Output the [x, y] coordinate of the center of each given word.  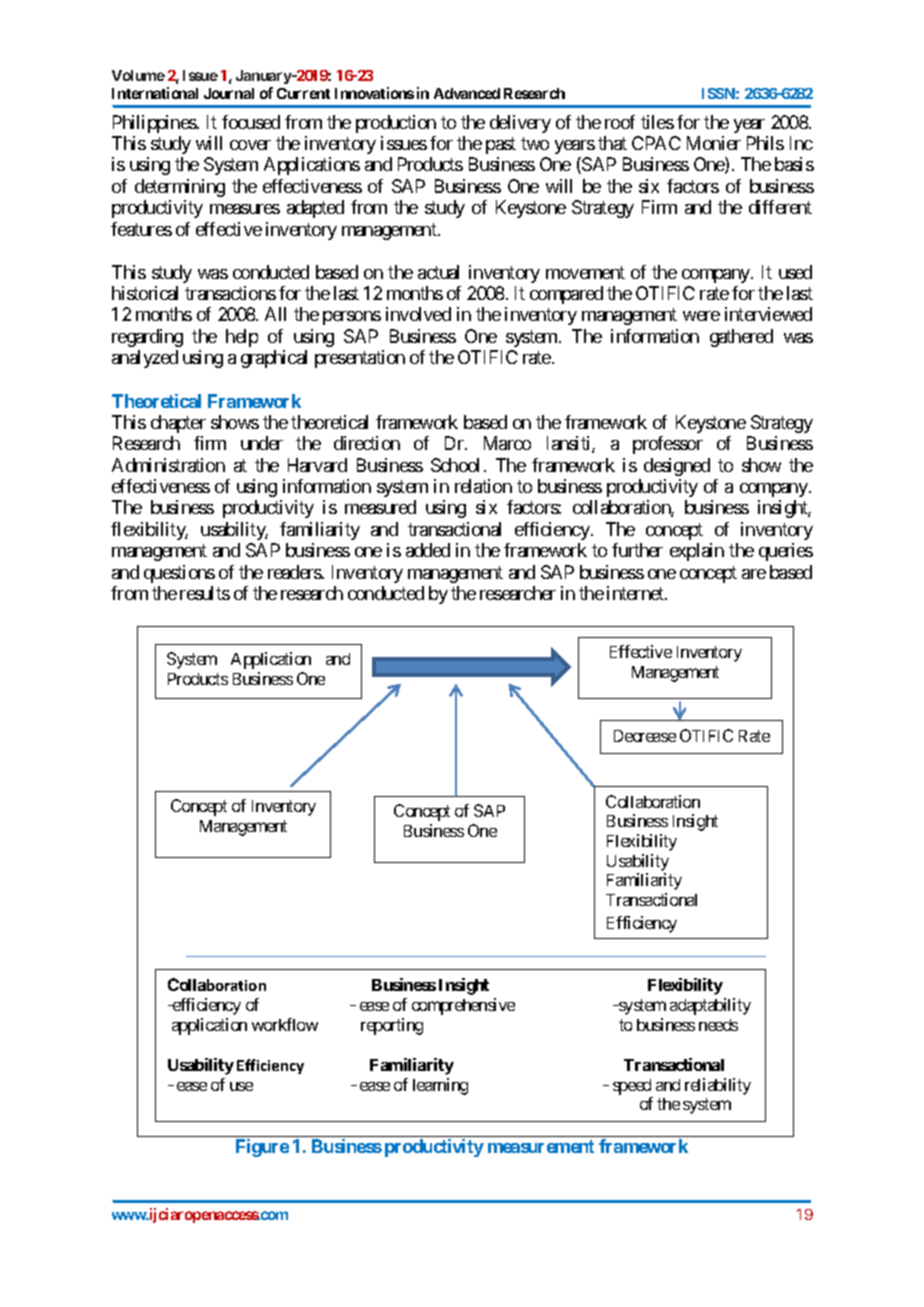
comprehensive [463, 1006]
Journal [229, 93]
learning [440, 1086]
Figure [262, 1148]
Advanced [467, 93]
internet [636, 593]
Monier [714, 143]
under [262, 443]
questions [179, 574]
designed [677, 467]
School [455, 465]
